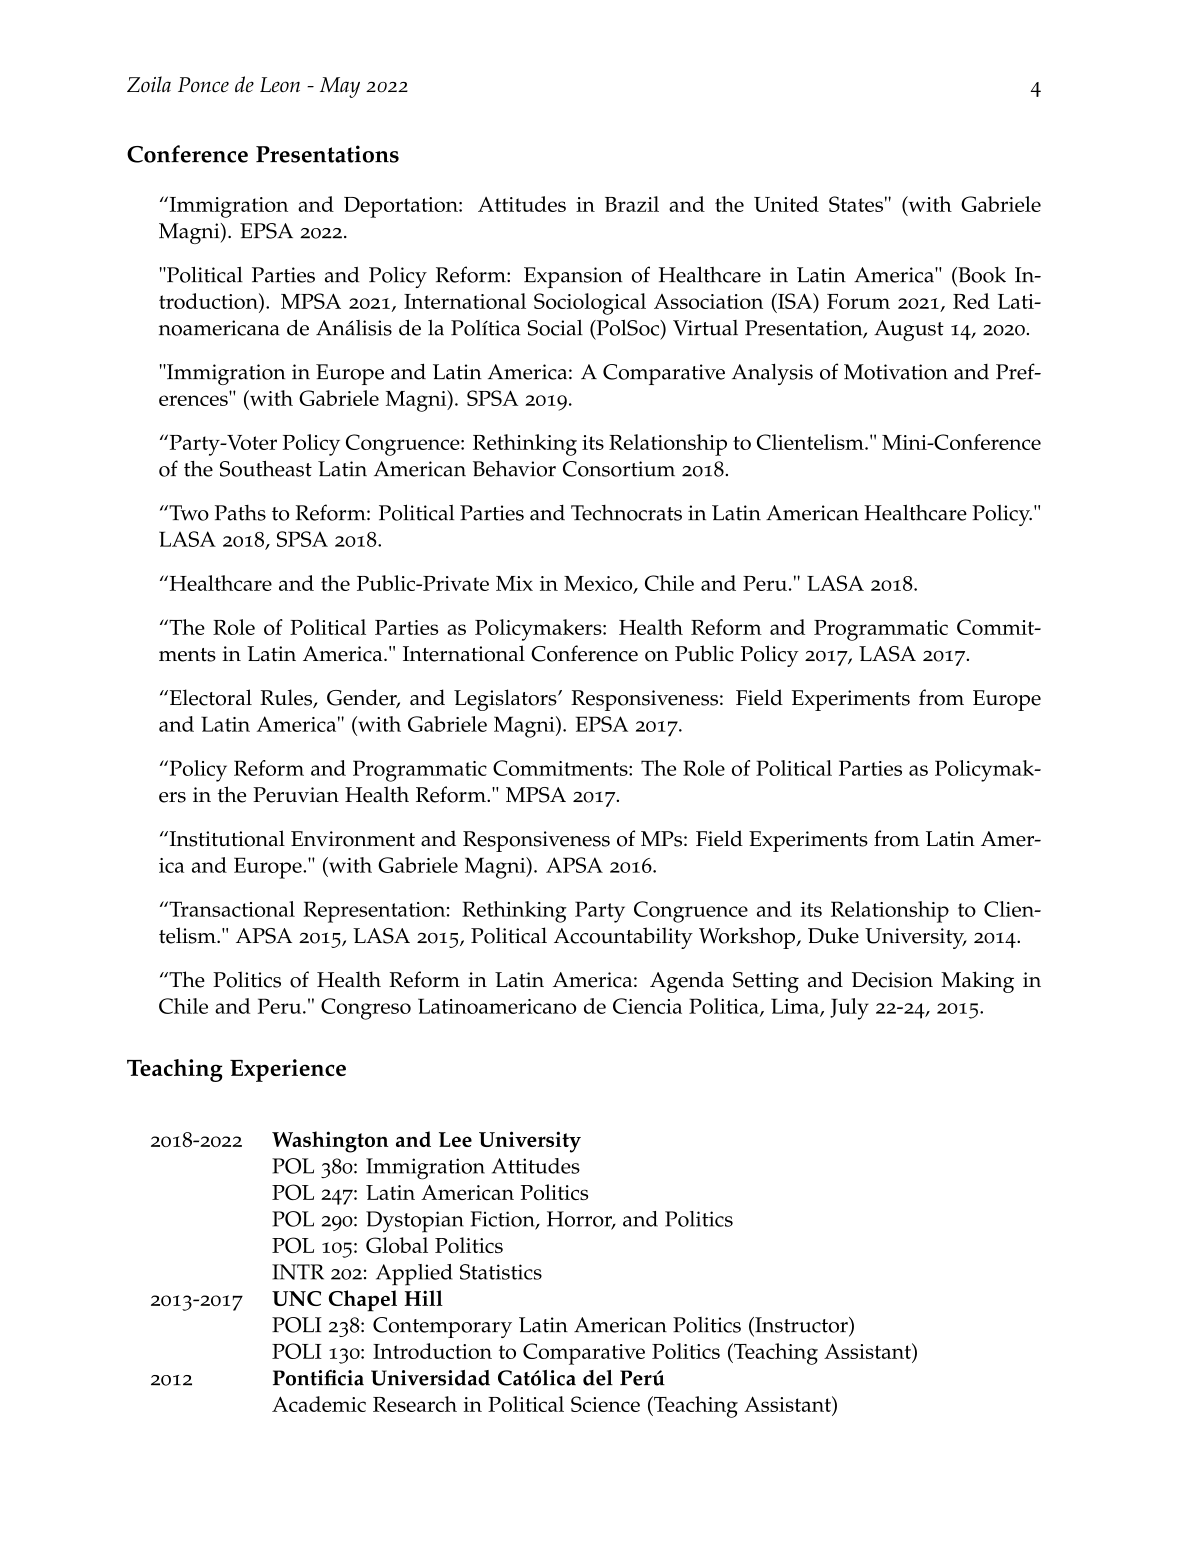 Image resolution: width=1196 pixels, height=1548 pixels. Describe the element at coordinates (240, 513) in the page. I see `Paths` at that location.
